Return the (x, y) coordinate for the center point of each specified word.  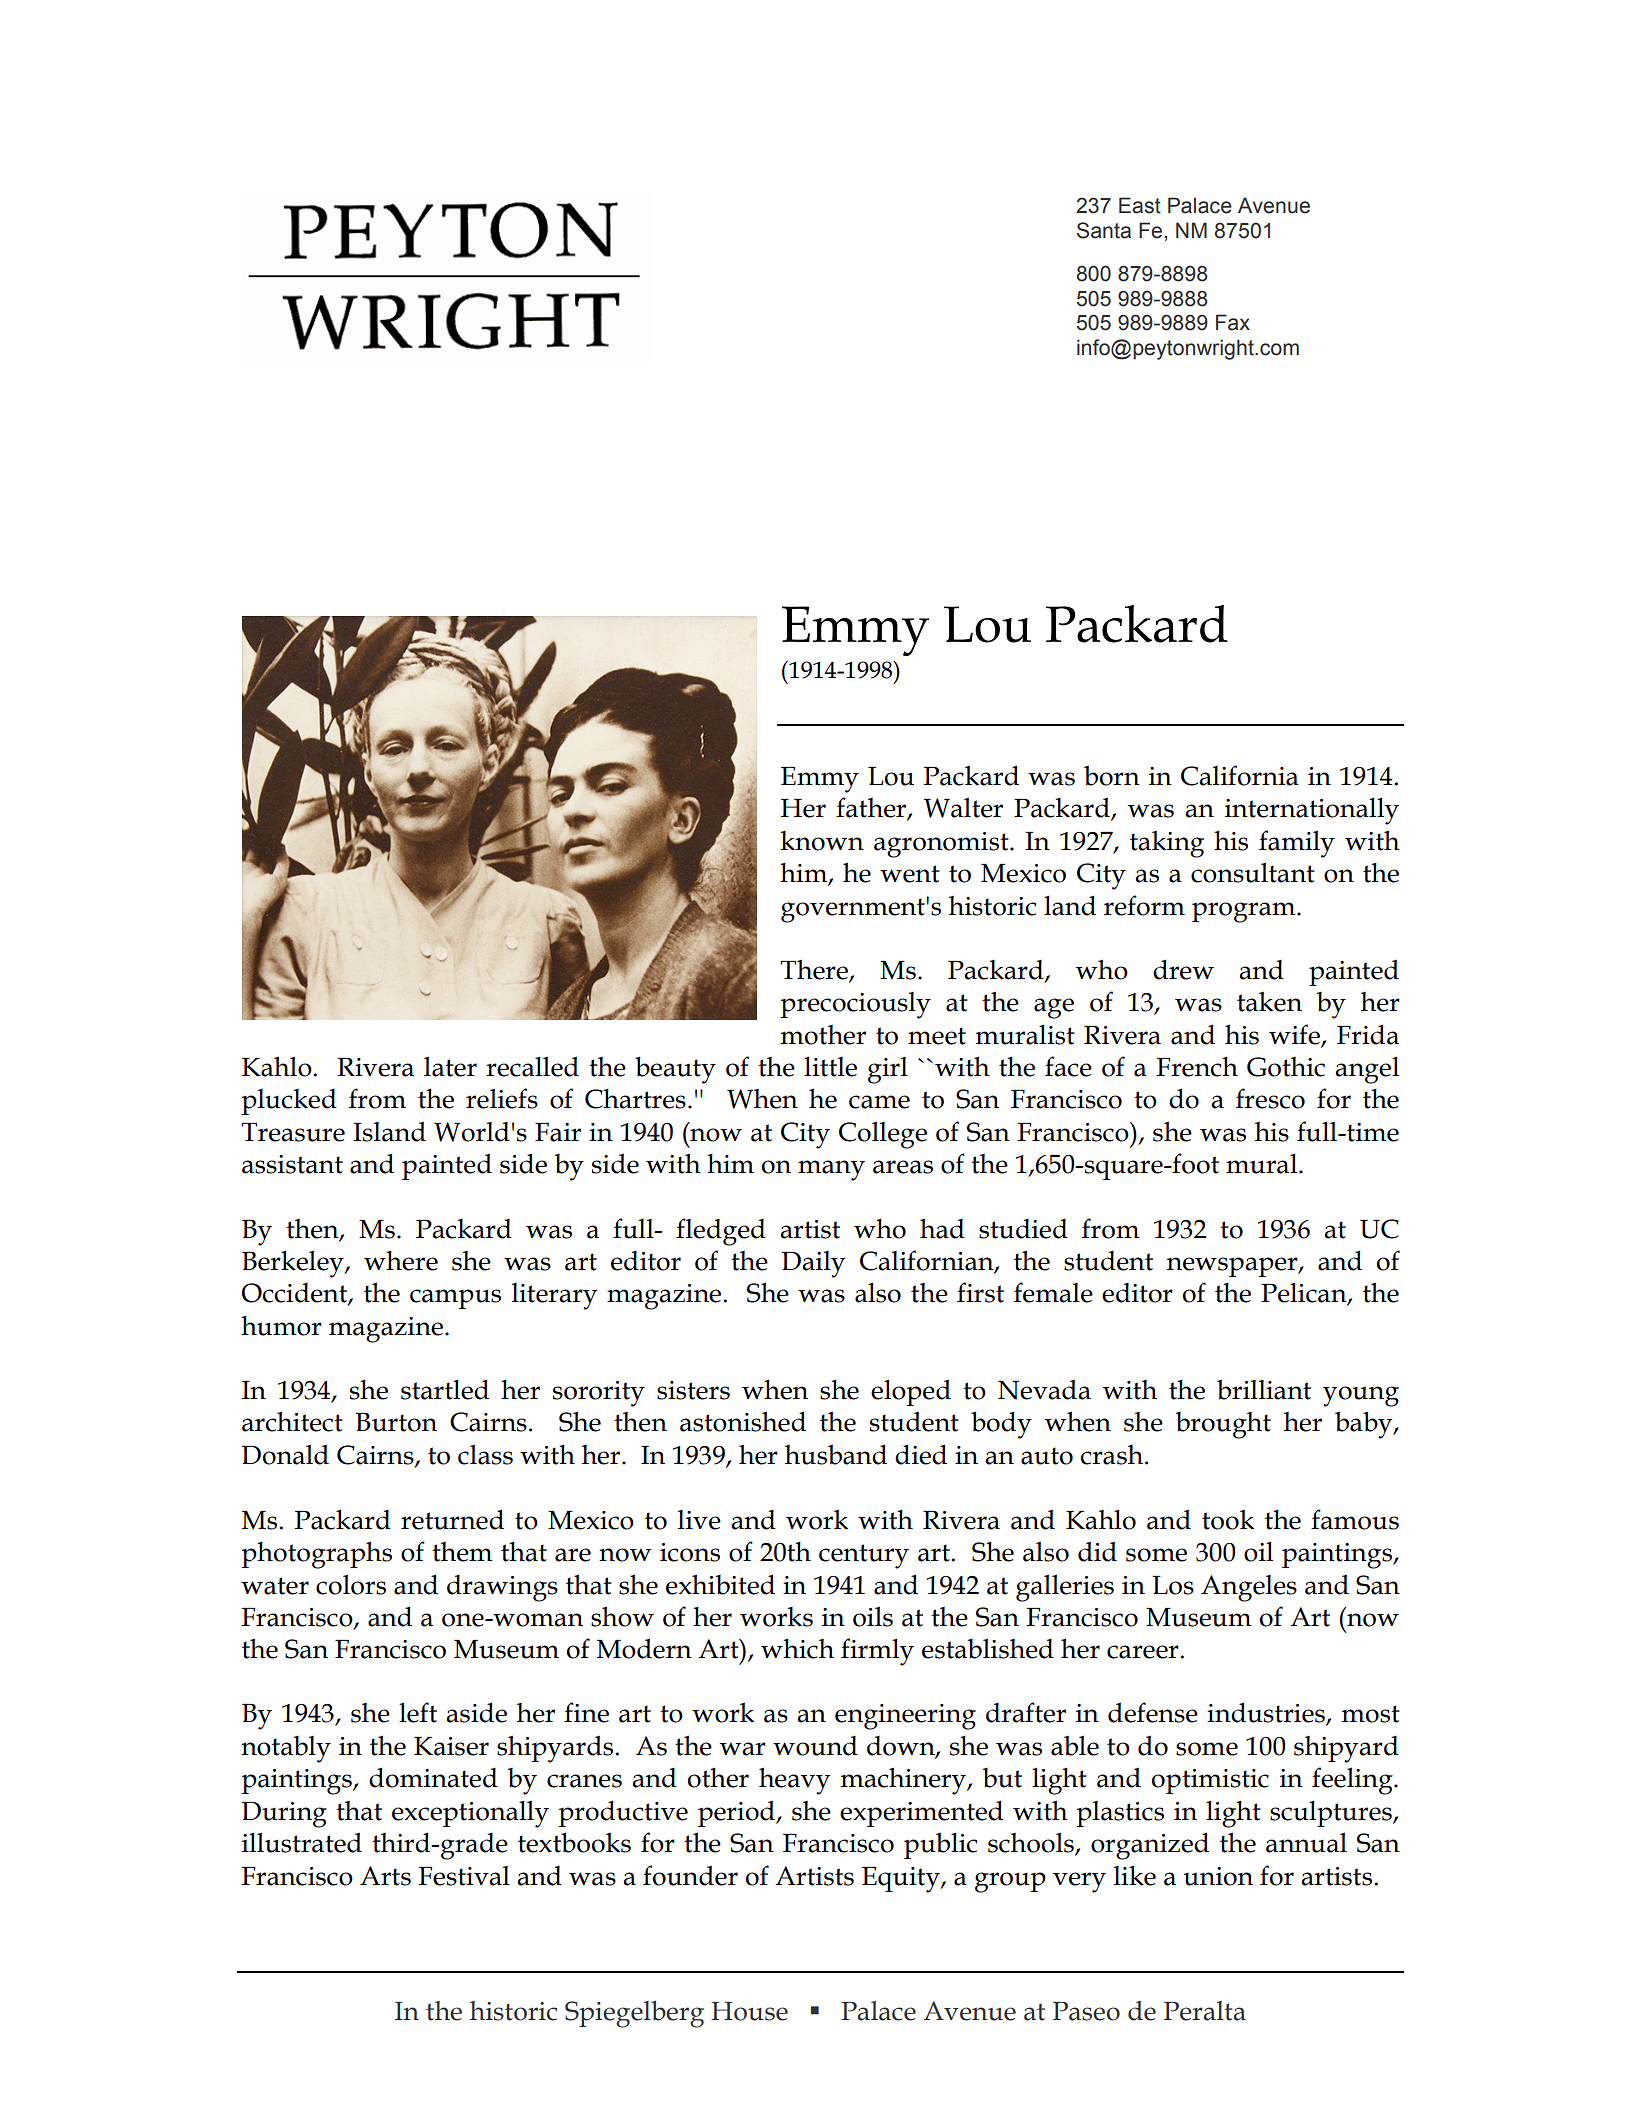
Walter (963, 807)
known (822, 841)
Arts (385, 1876)
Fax (1233, 322)
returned (452, 1519)
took (1228, 1519)
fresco (1270, 1098)
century (864, 1556)
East (1140, 205)
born (1112, 775)
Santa (1104, 230)
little (830, 1067)
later (450, 1066)
